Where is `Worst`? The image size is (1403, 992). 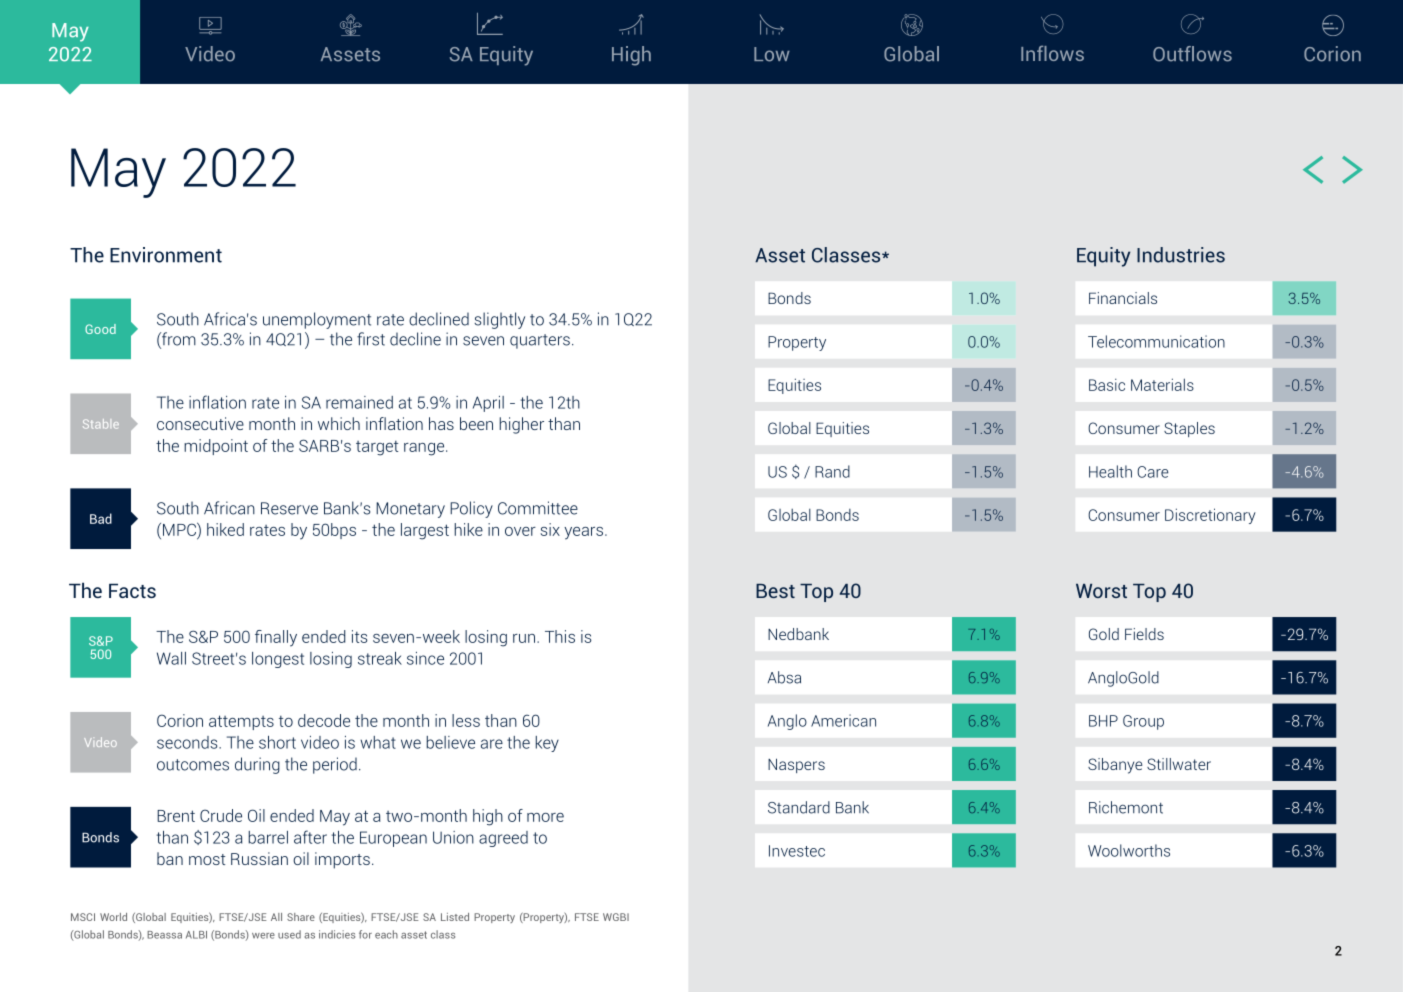
Worst is located at coordinates (1101, 591).
